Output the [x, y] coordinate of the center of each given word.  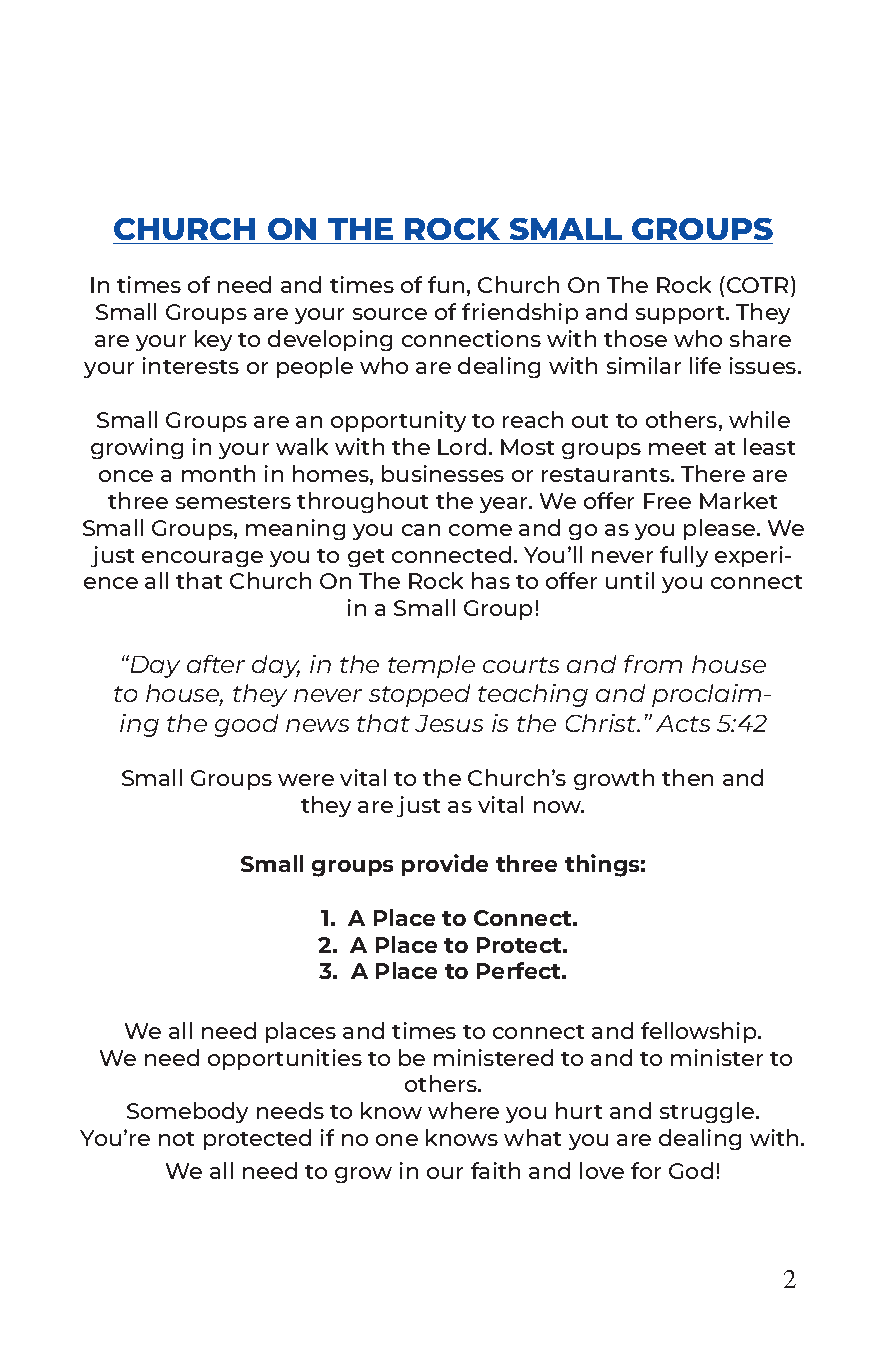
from [653, 664]
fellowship [700, 1032]
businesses [443, 473]
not [176, 1139]
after [216, 664]
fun [446, 284]
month [218, 473]
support [681, 315]
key [213, 340]
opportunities [285, 1059]
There [713, 473]
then [687, 777]
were [306, 780]
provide [445, 865]
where [463, 1110]
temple [431, 666]
